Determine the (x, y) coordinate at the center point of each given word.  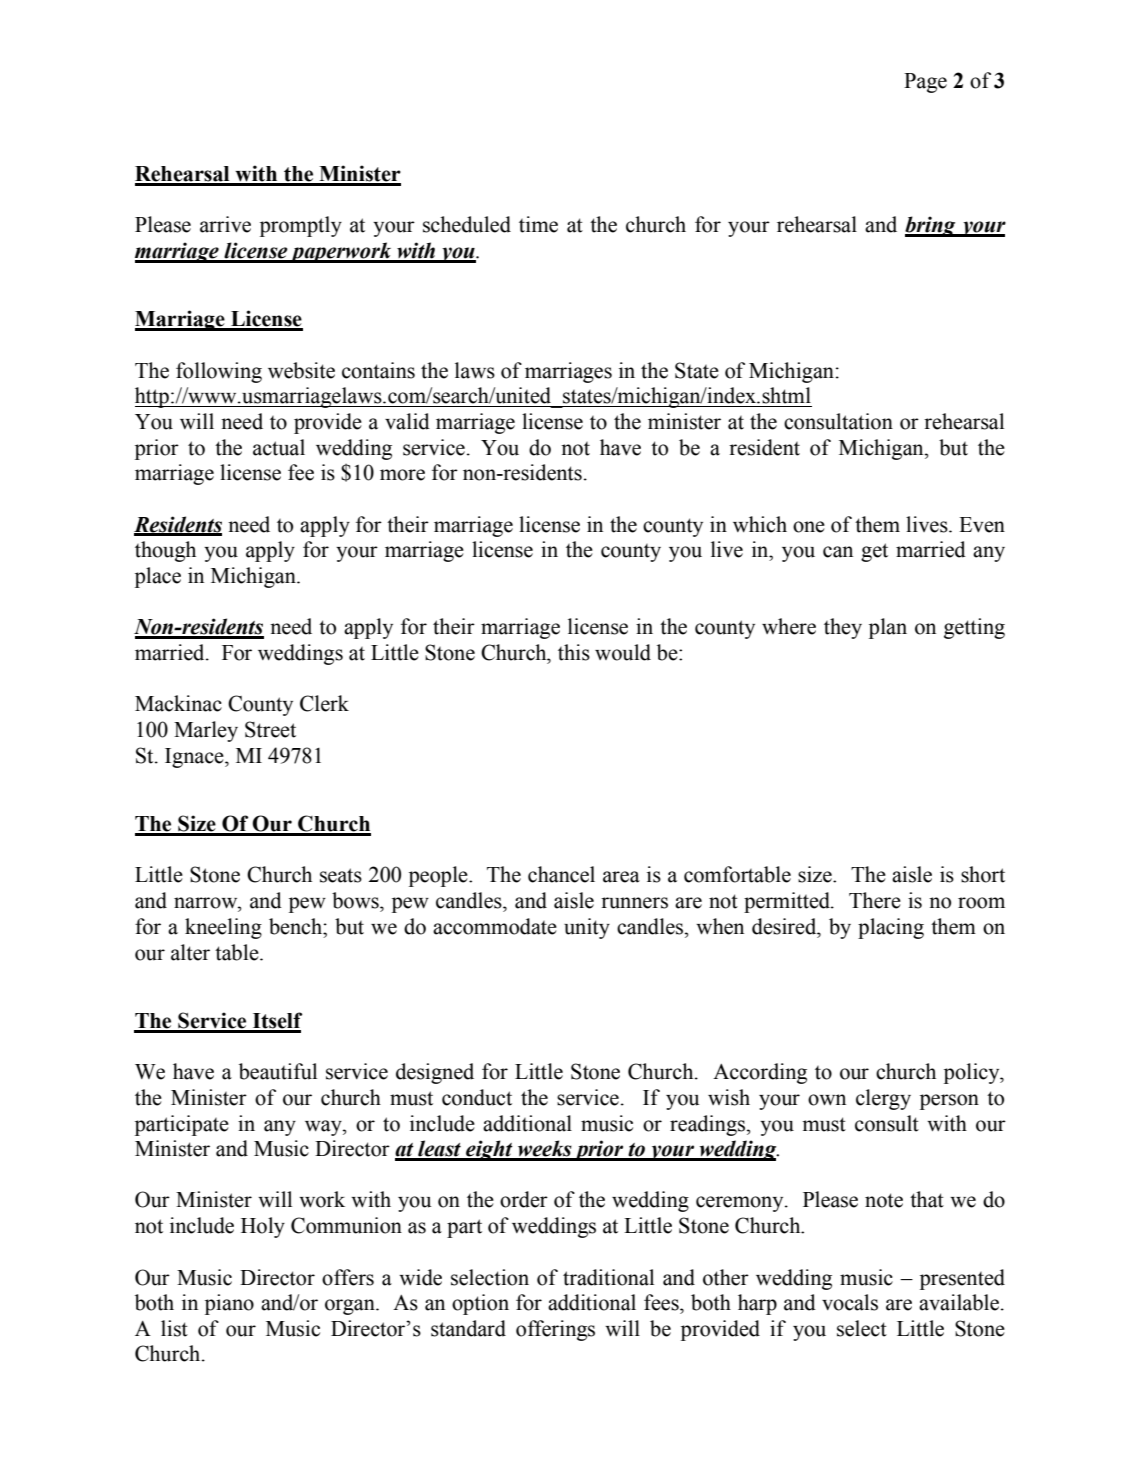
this (574, 652)
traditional (608, 1277)
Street (270, 729)
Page (925, 83)
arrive (225, 224)
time (538, 224)
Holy (263, 1227)
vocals (850, 1302)
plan (888, 628)
